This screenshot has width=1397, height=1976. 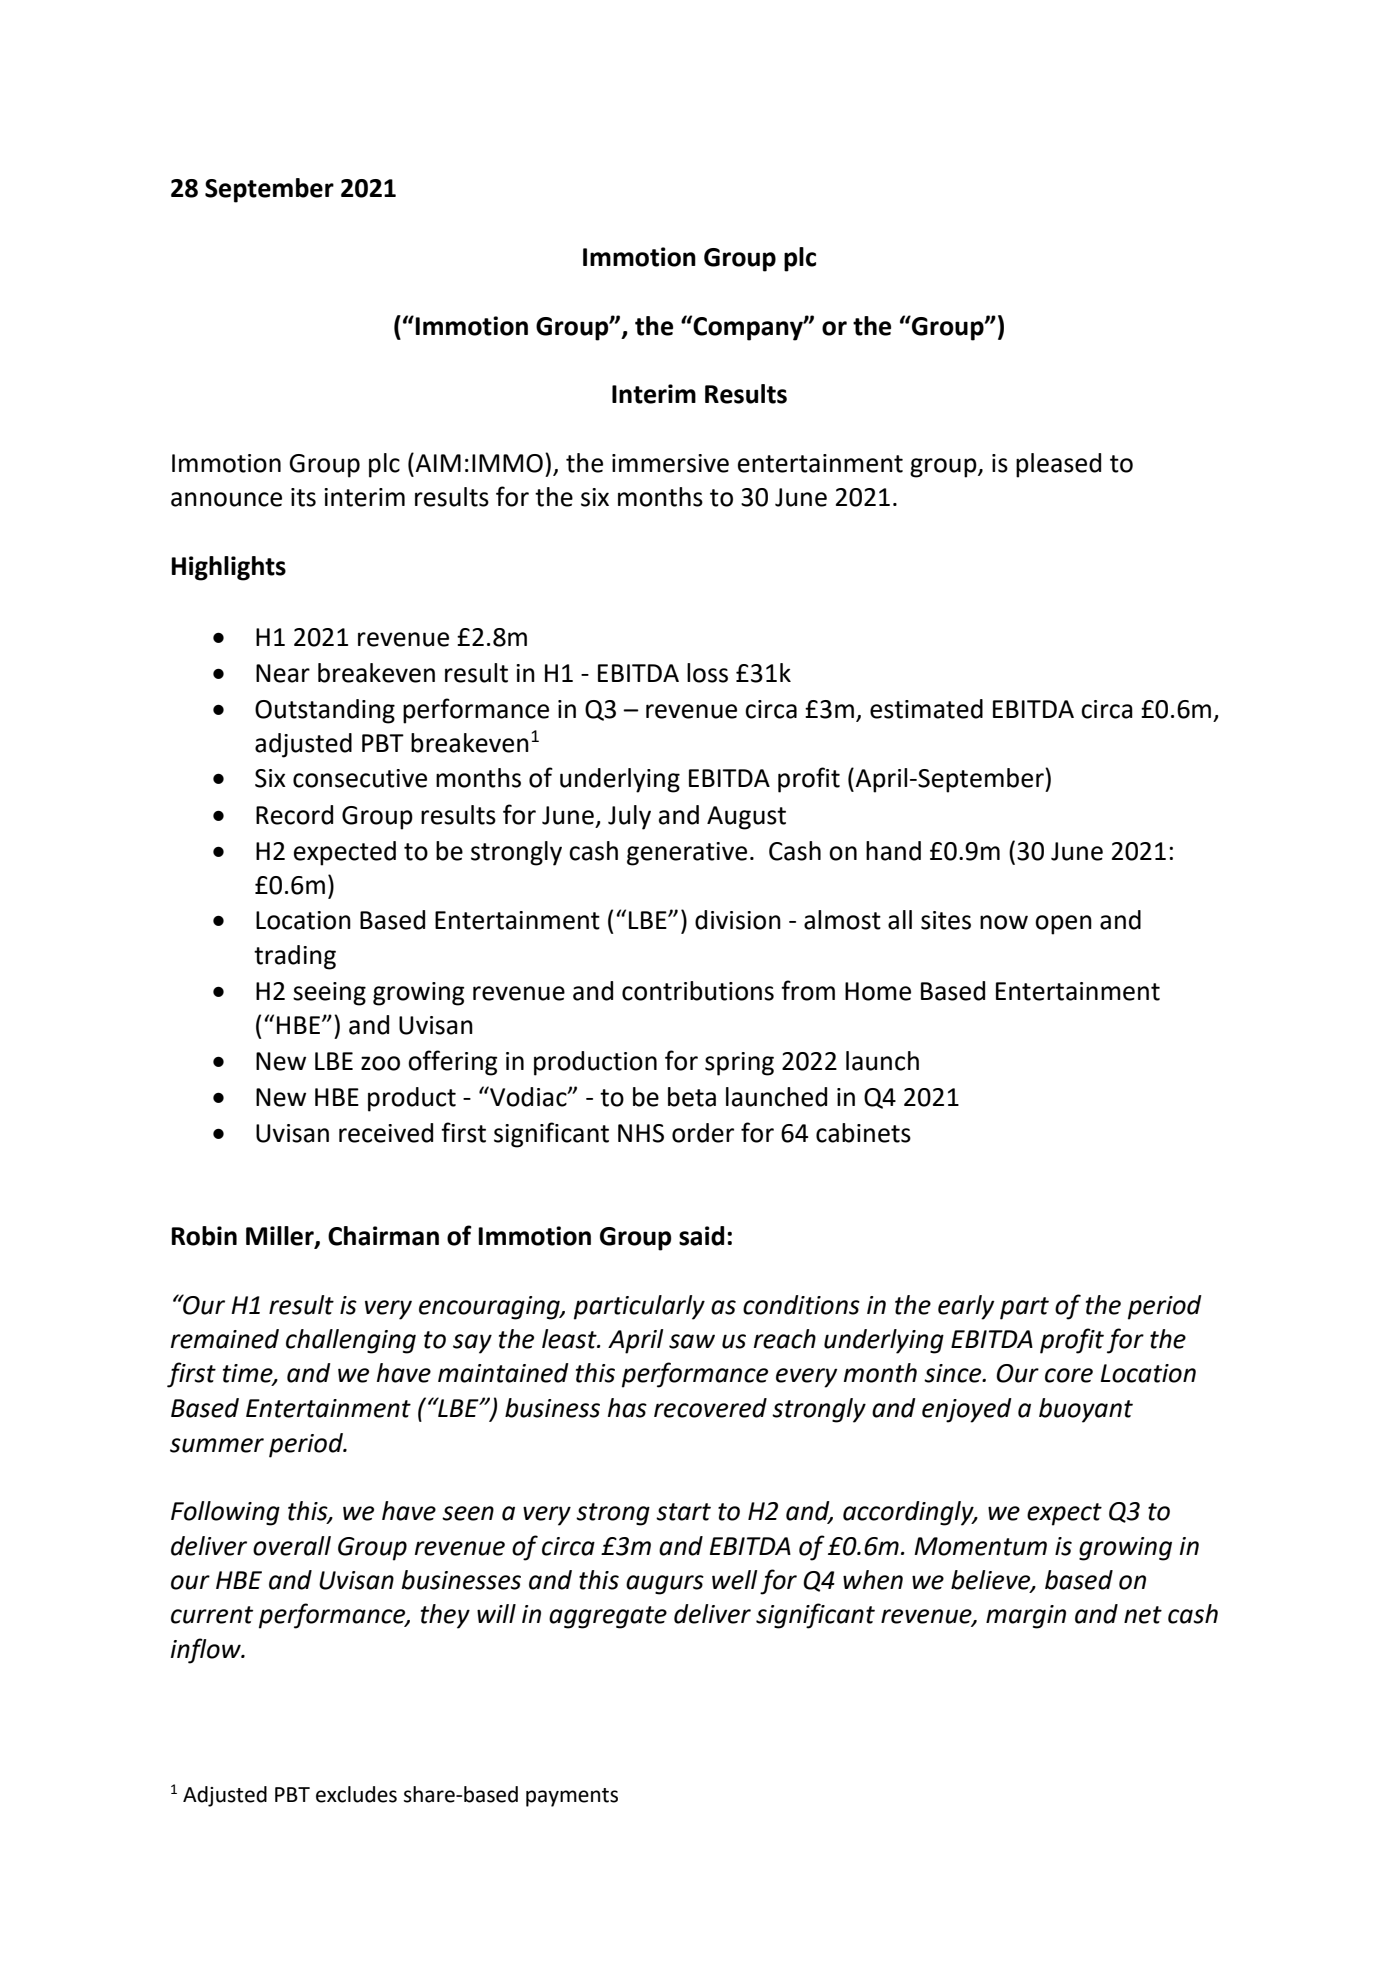 I want to click on has, so click(x=627, y=1408).
